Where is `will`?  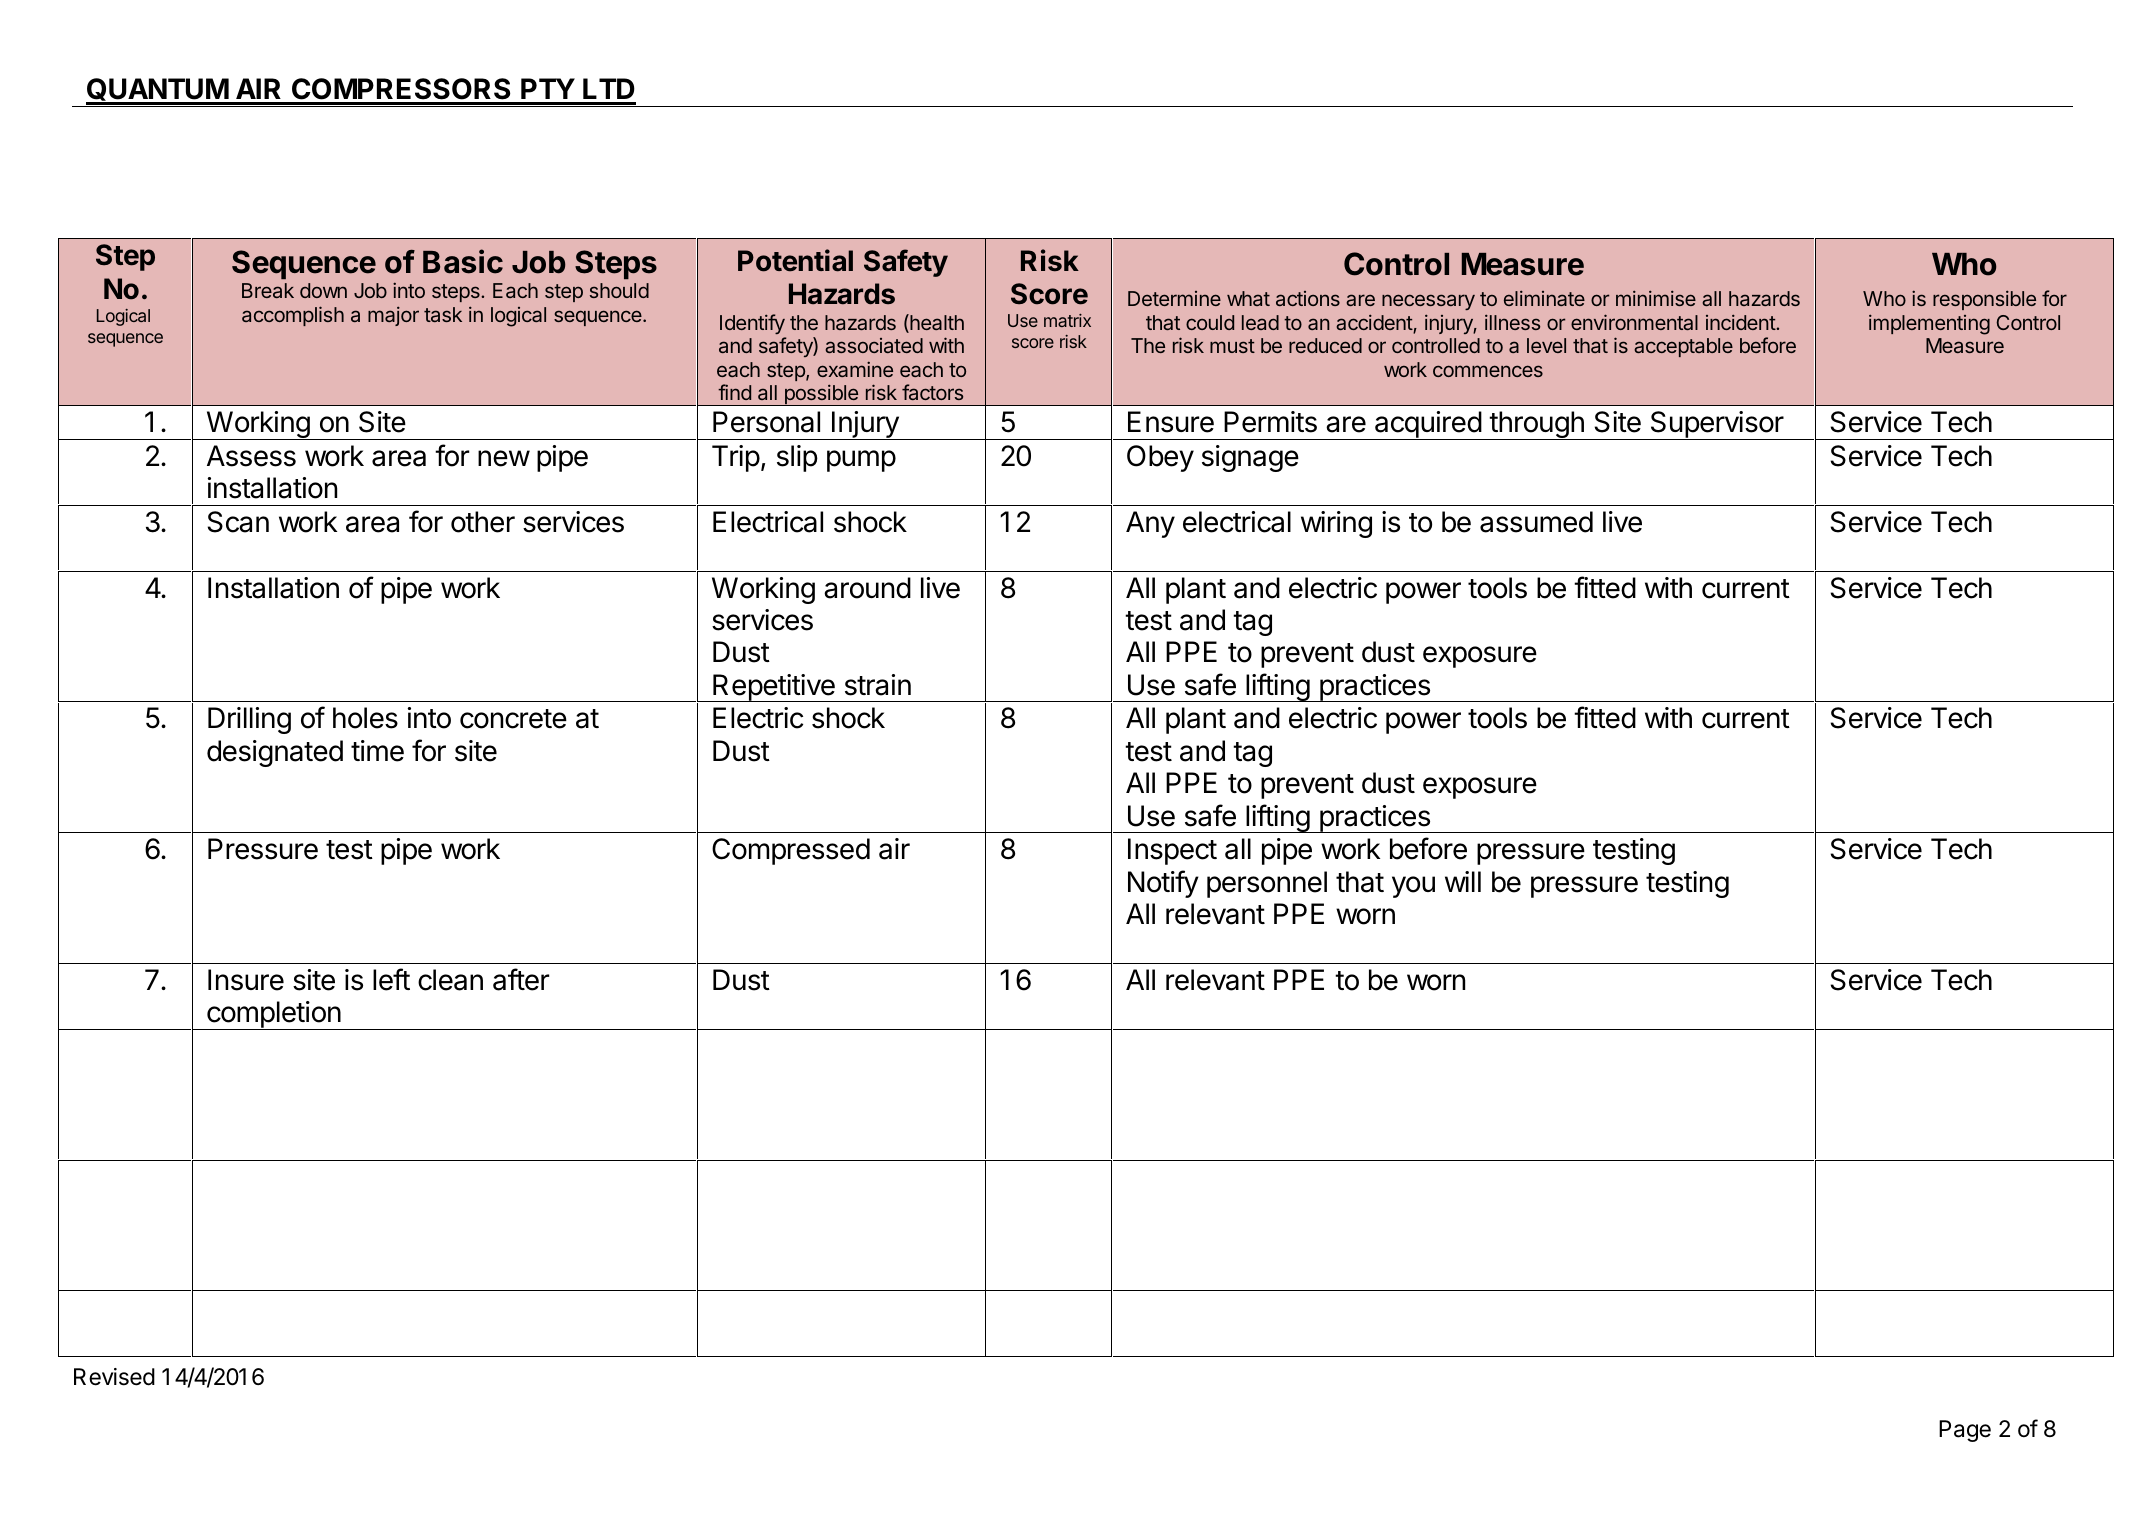 will is located at coordinates (1463, 881).
